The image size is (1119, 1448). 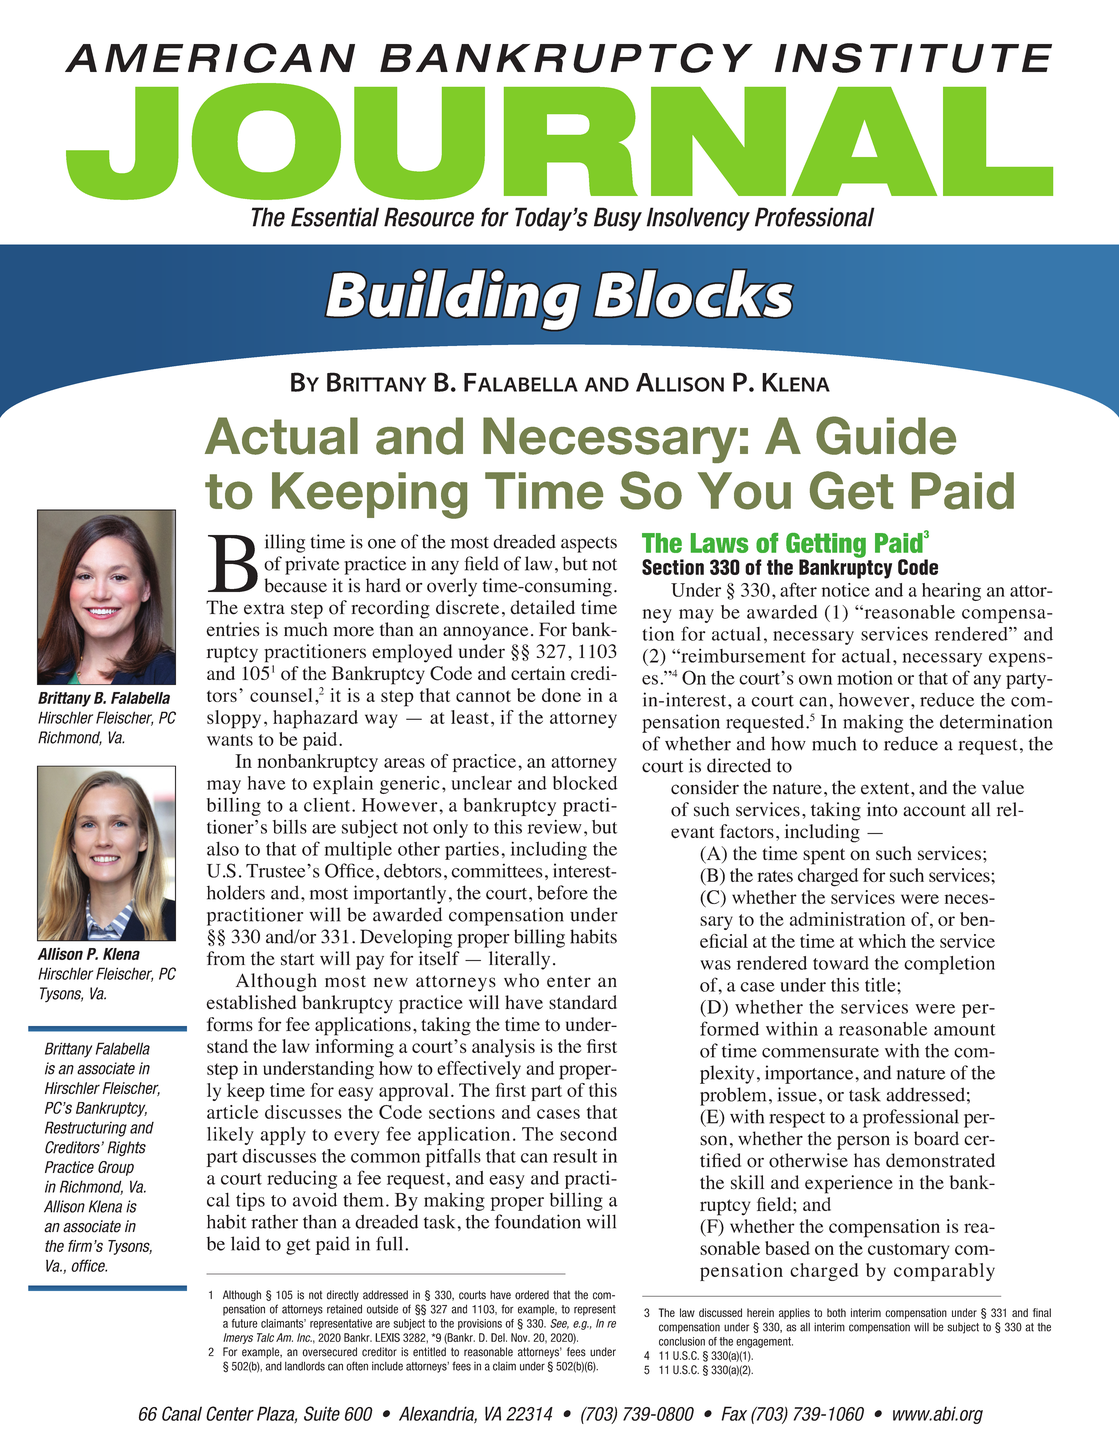 I want to click on forms, so click(x=230, y=1024).
